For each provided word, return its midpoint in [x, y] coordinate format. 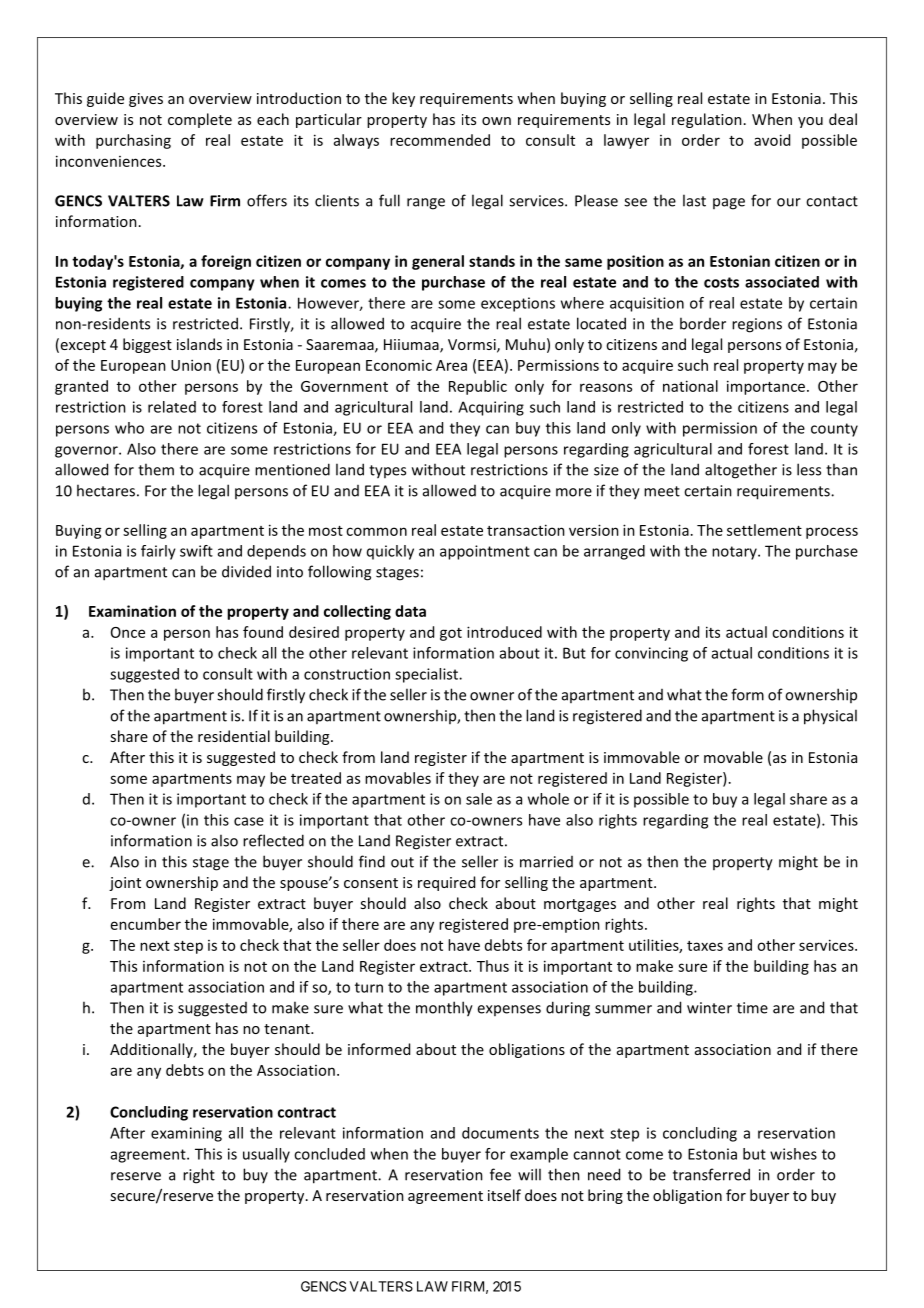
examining [186, 1134]
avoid [772, 140]
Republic [478, 387]
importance [767, 387]
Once [128, 632]
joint [125, 884]
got [451, 634]
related [172, 407]
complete [200, 120]
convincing [651, 654]
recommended [440, 140]
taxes [705, 946]
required [446, 883]
